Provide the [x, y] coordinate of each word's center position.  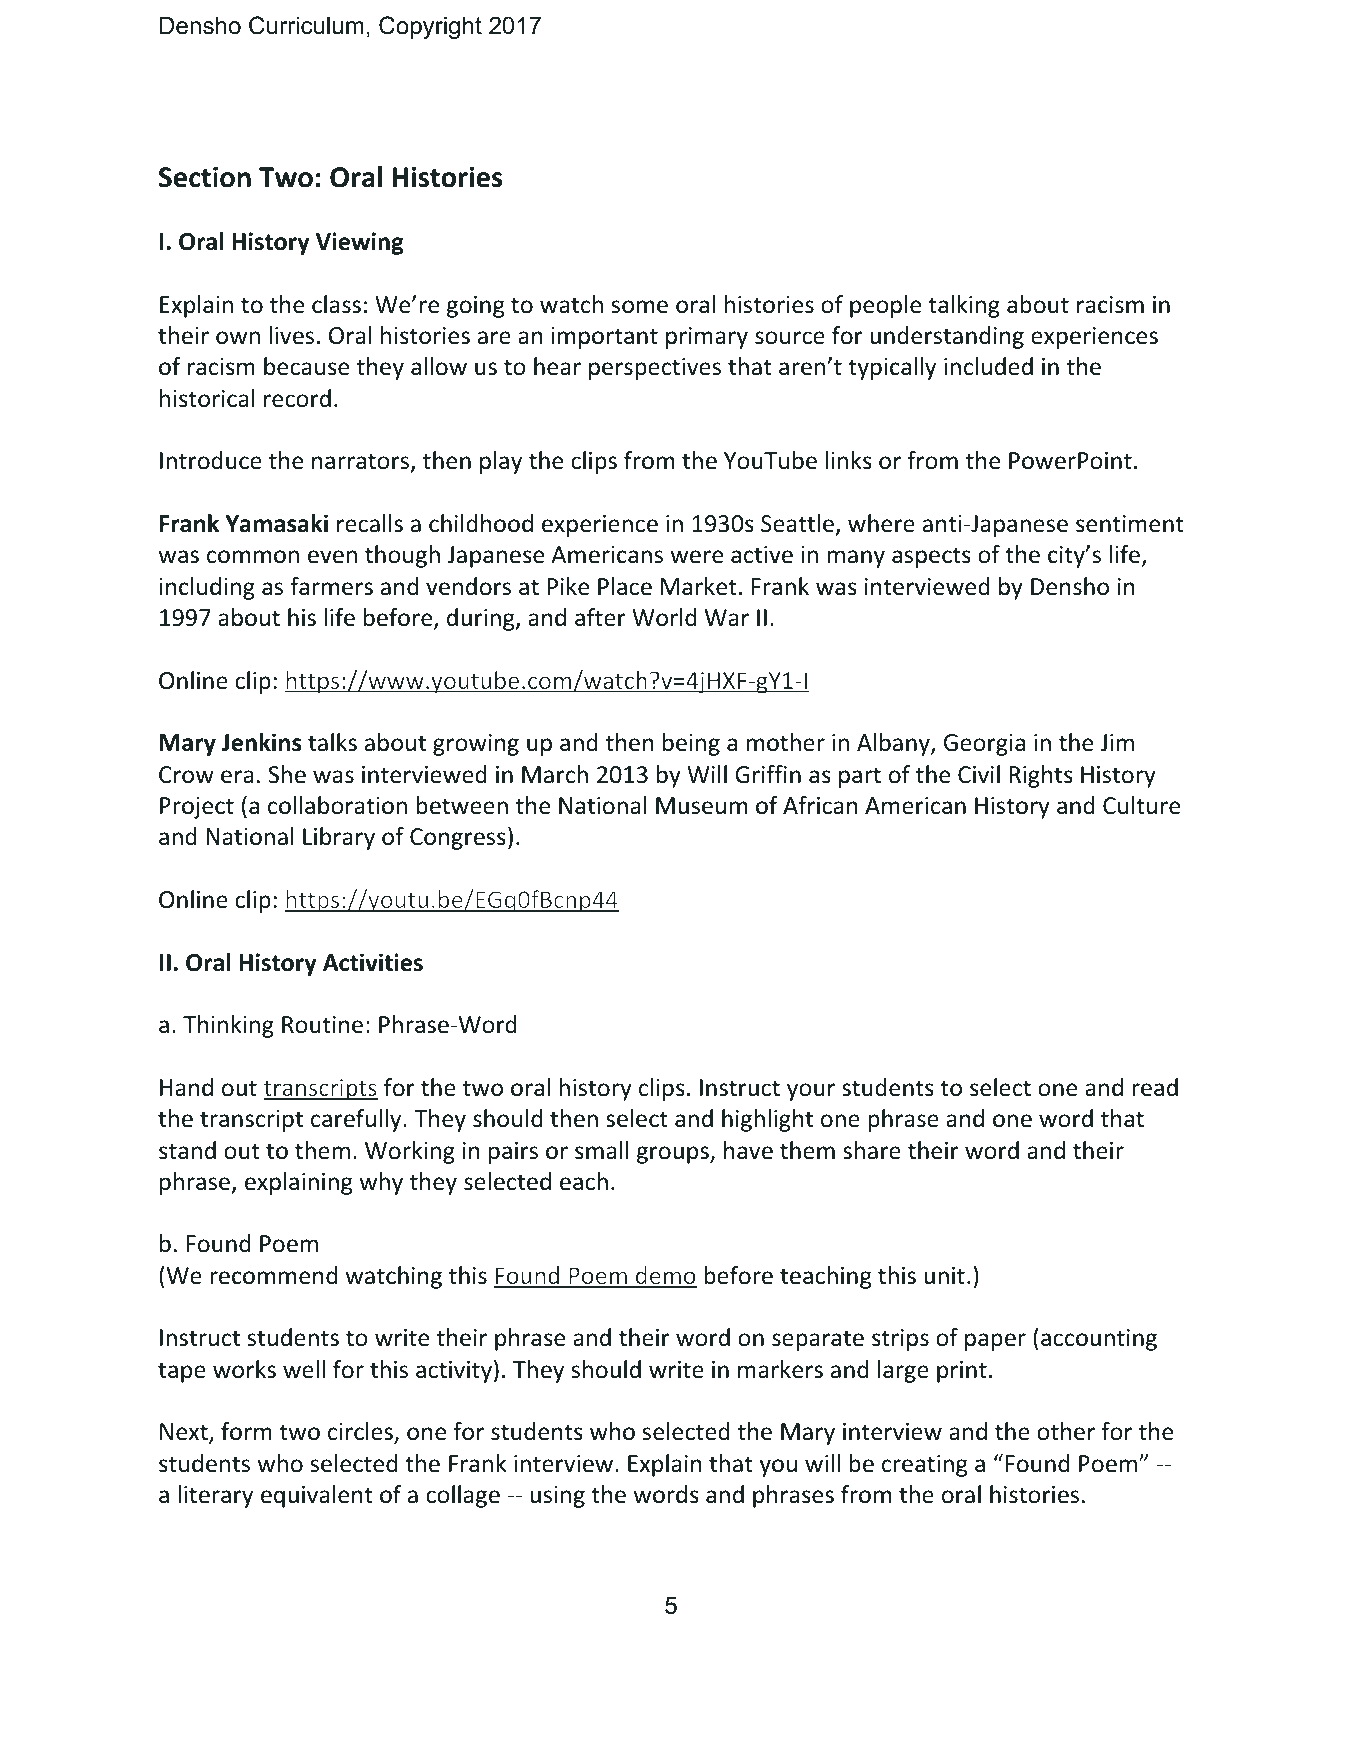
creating [924, 1466]
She [287, 774]
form [246, 1431]
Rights [1041, 776]
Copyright [430, 27]
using [557, 1497]
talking [964, 306]
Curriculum [306, 25]
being [691, 744]
